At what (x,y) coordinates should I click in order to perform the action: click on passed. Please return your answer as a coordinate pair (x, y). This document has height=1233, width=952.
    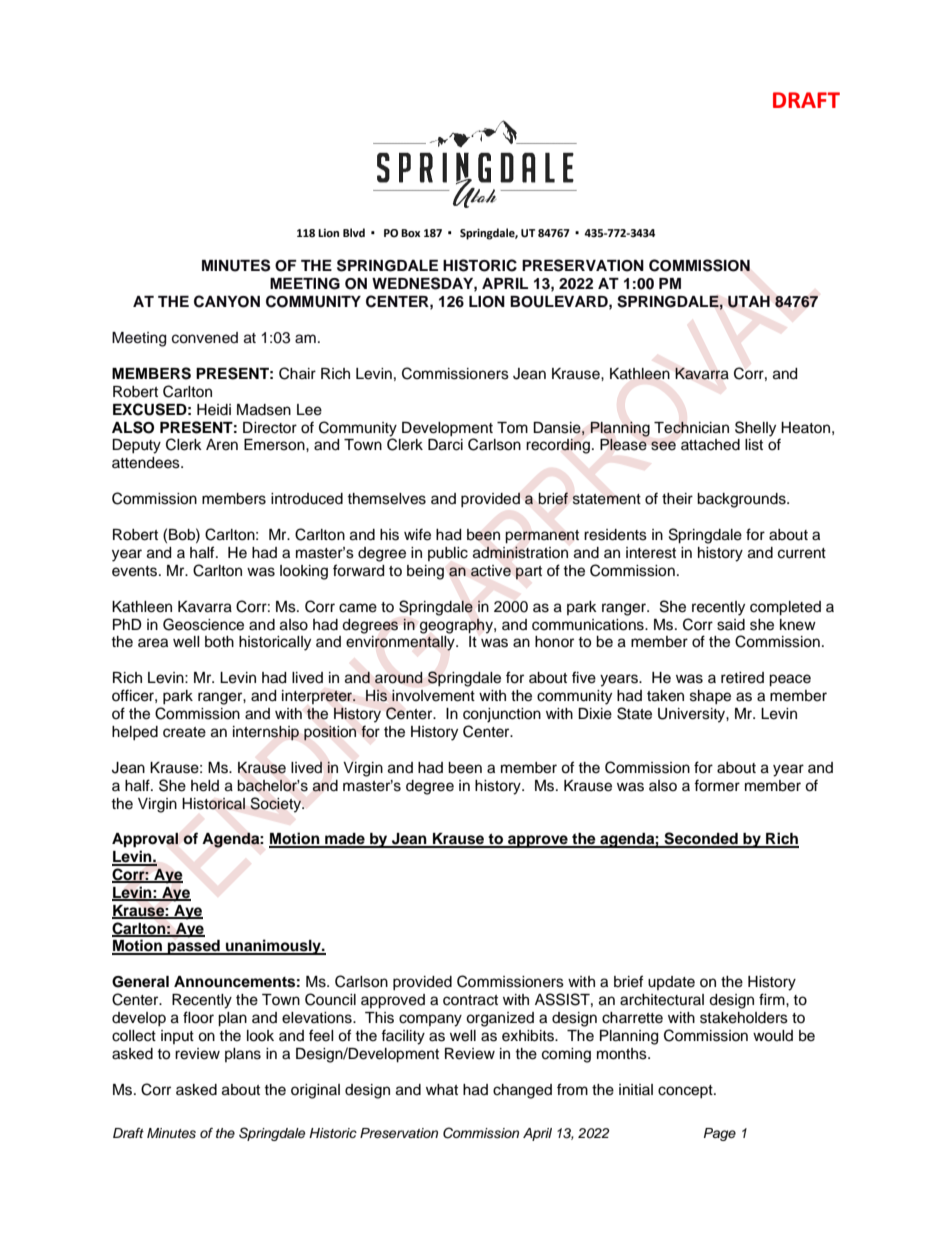
    Looking at the image, I should click on (194, 947).
